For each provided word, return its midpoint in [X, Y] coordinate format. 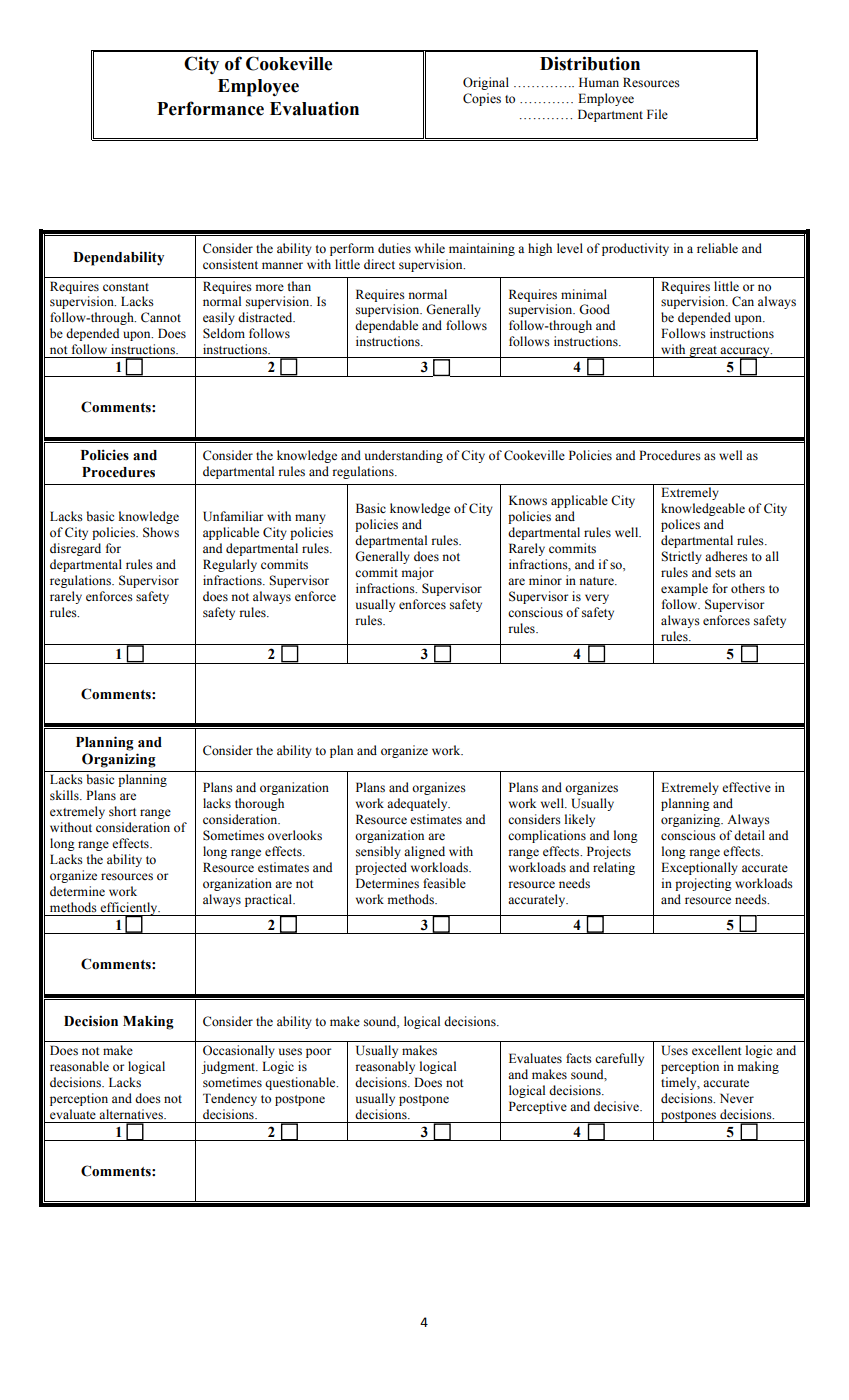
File [657, 114]
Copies [482, 99]
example [684, 589]
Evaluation [314, 108]
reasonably [385, 1067]
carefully [619, 1059]
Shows [161, 532]
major [418, 573]
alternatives [132, 1114]
